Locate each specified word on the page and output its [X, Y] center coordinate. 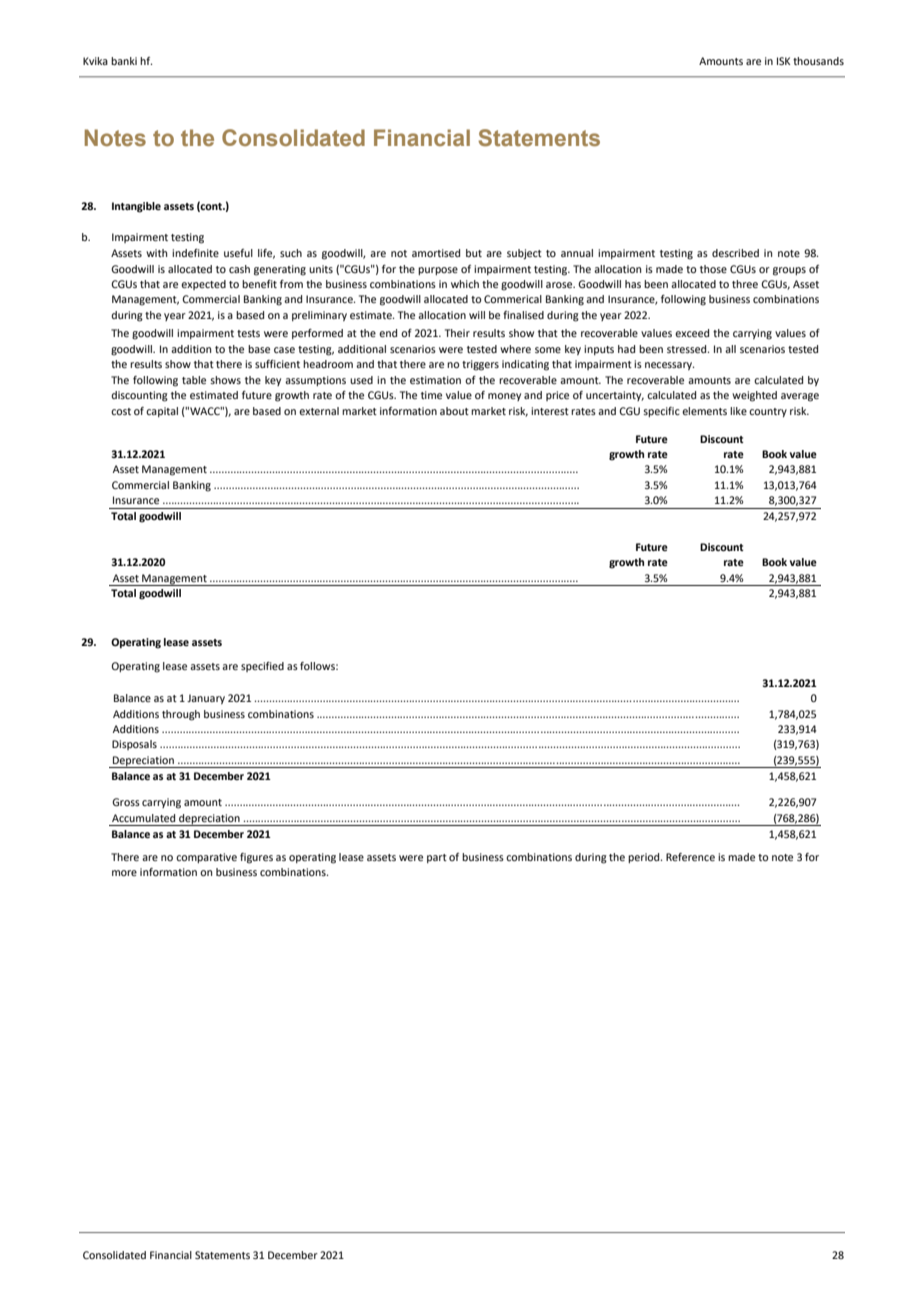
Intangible [136, 207]
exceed [692, 333]
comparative [206, 858]
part [437, 858]
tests [248, 333]
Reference [690, 857]
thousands [818, 61]
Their [457, 333]
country [768, 412]
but [474, 253]
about [454, 411]
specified [262, 667]
